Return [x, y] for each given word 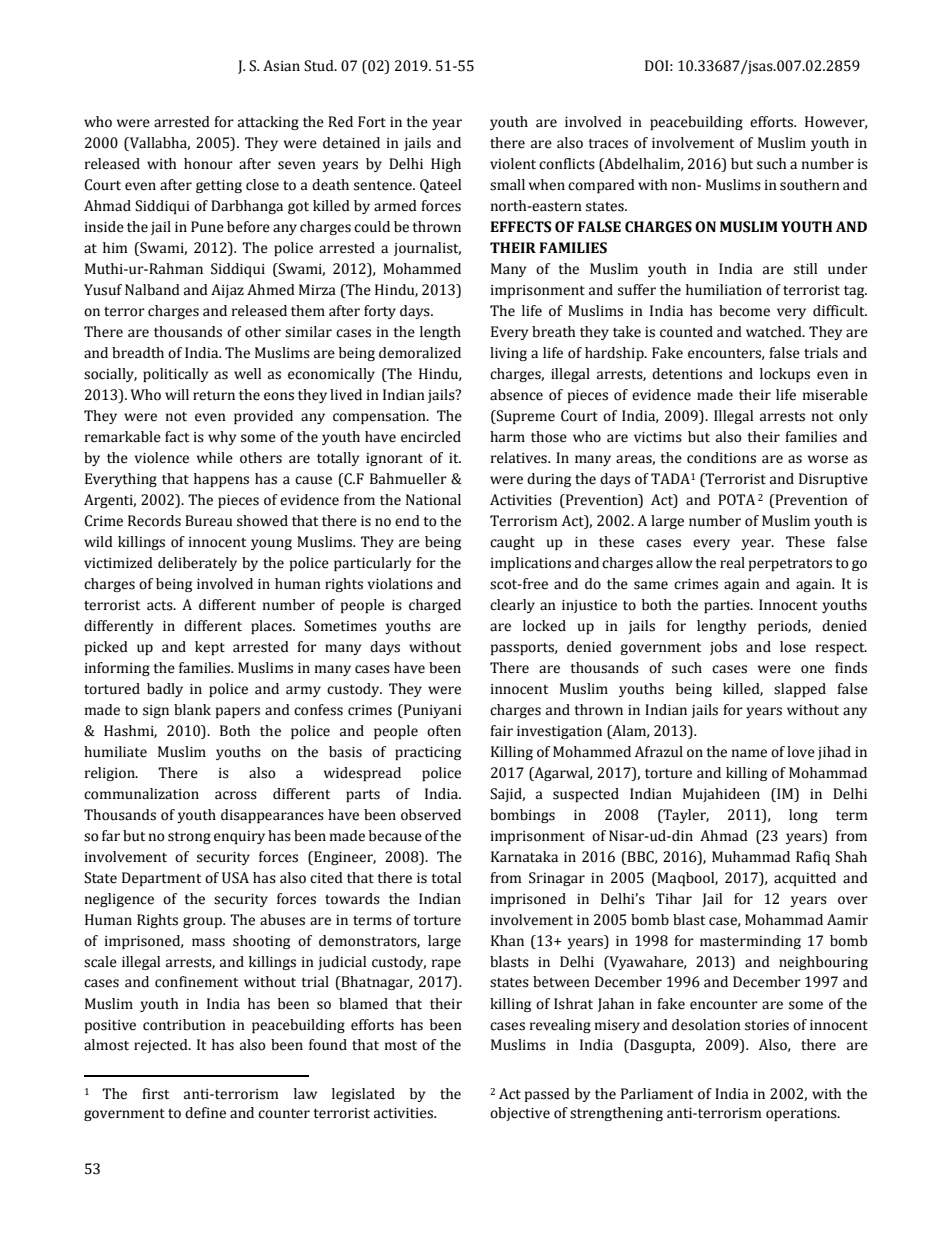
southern [810, 185]
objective [520, 1114]
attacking [268, 123]
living [508, 354]
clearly [512, 606]
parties [728, 606]
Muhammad [751, 857]
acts [161, 606]
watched [775, 332]
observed [431, 815]
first [155, 1094]
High [446, 165]
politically [175, 375]
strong [189, 838]
